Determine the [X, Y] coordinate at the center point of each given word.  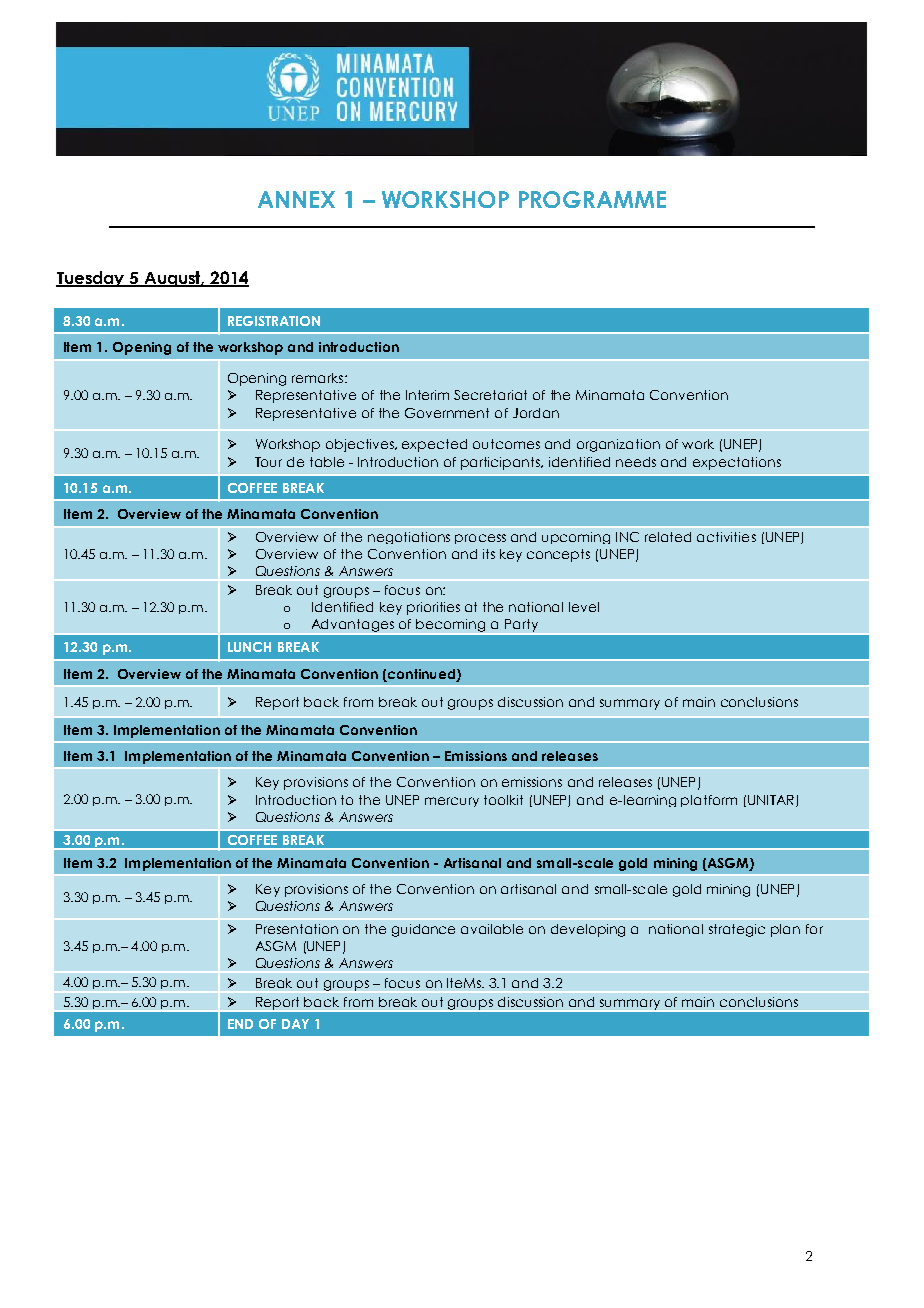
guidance [423, 930]
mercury [452, 802]
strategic [737, 930]
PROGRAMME [592, 199]
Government [447, 413]
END [240, 1024]
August [173, 279]
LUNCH [249, 647]
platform [709, 801]
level [584, 607]
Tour [268, 462]
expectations [737, 463]
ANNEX [296, 199]
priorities [433, 608]
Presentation [297, 929]
